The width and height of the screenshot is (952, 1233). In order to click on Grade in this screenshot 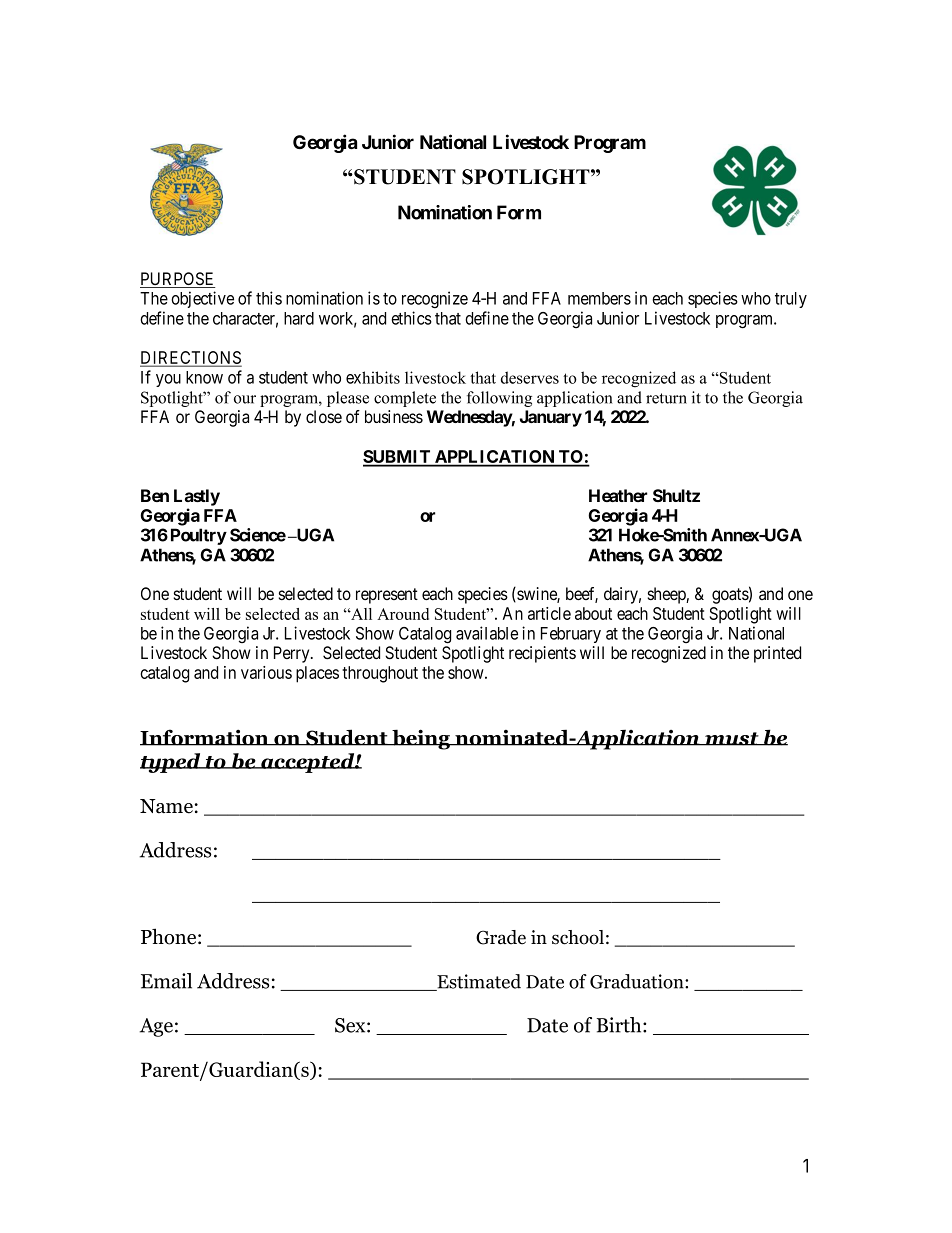, I will do `click(501, 937)`.
